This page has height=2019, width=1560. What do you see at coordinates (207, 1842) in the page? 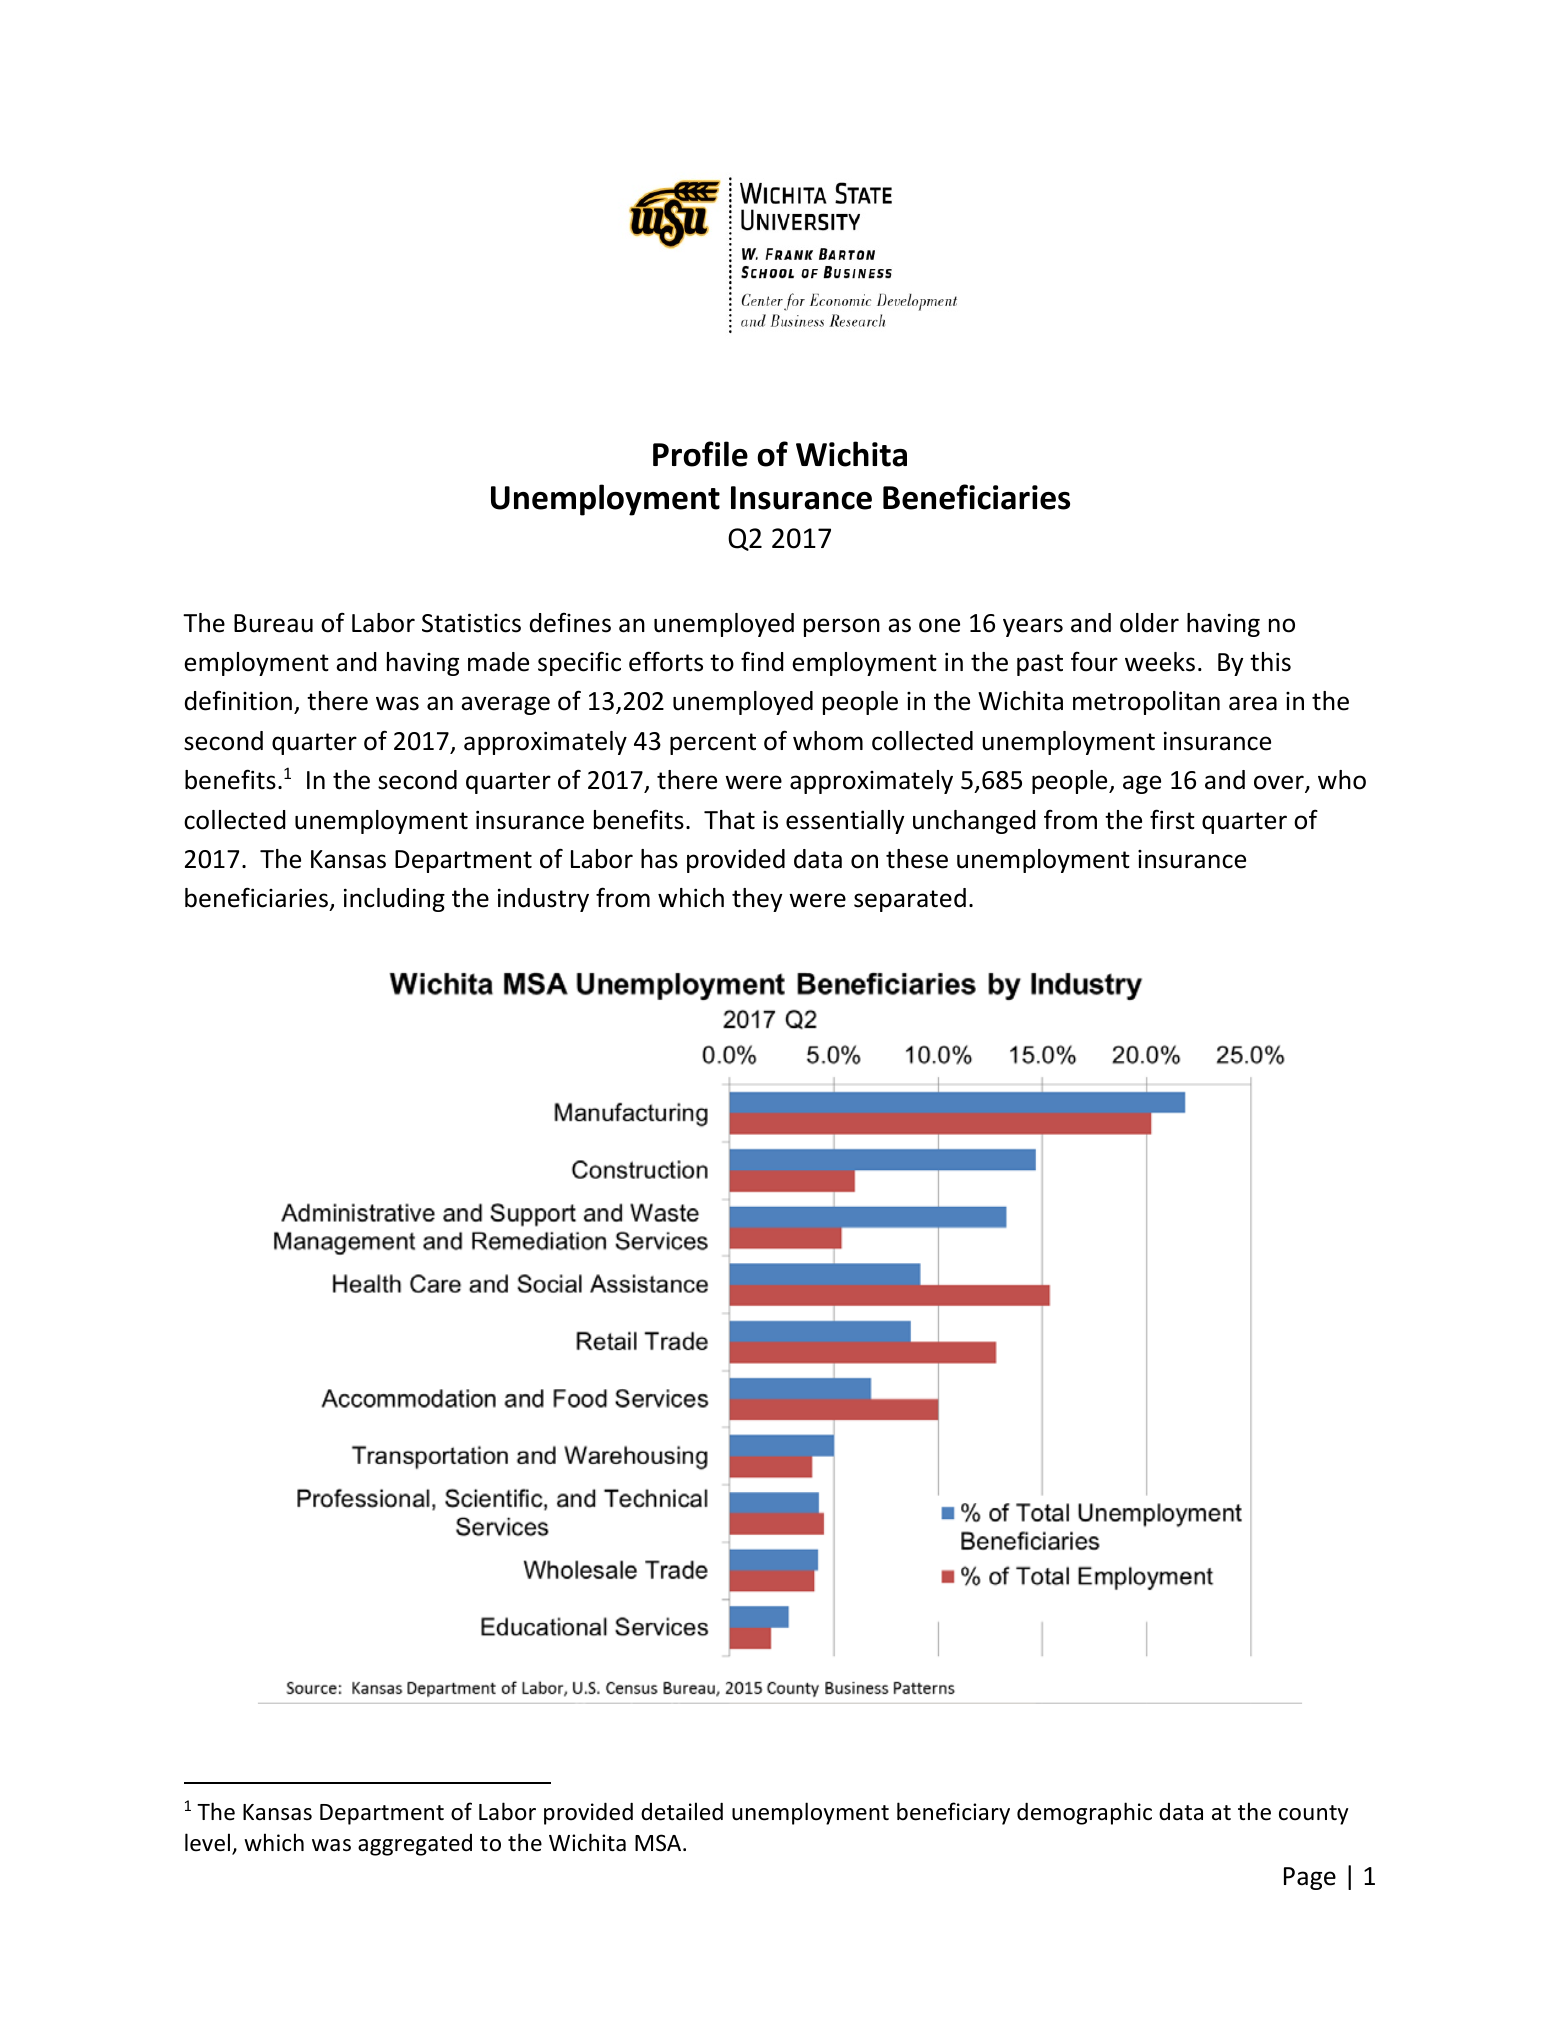
I see `level` at bounding box center [207, 1842].
